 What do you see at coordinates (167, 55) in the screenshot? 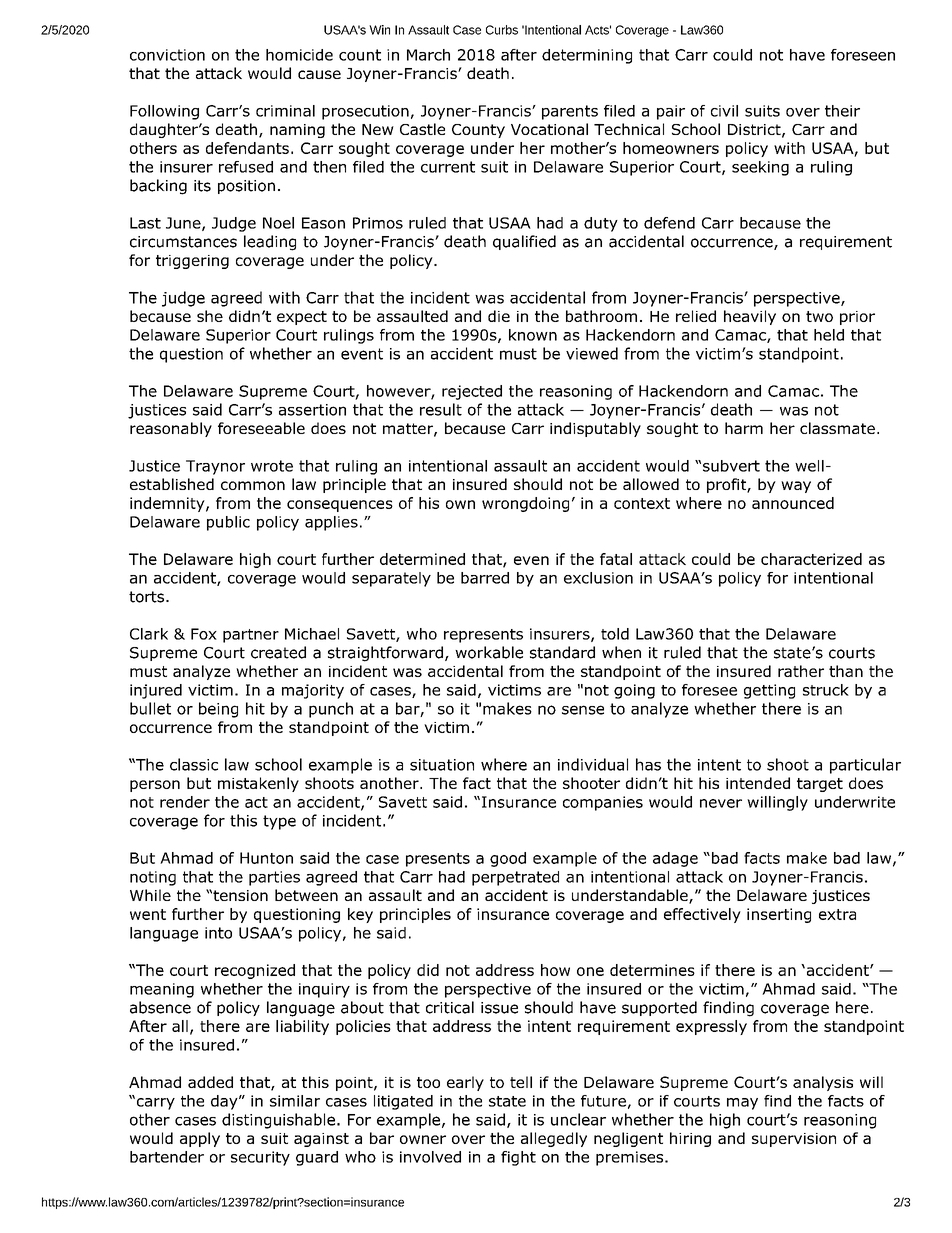
I see `conviction` at bounding box center [167, 55].
